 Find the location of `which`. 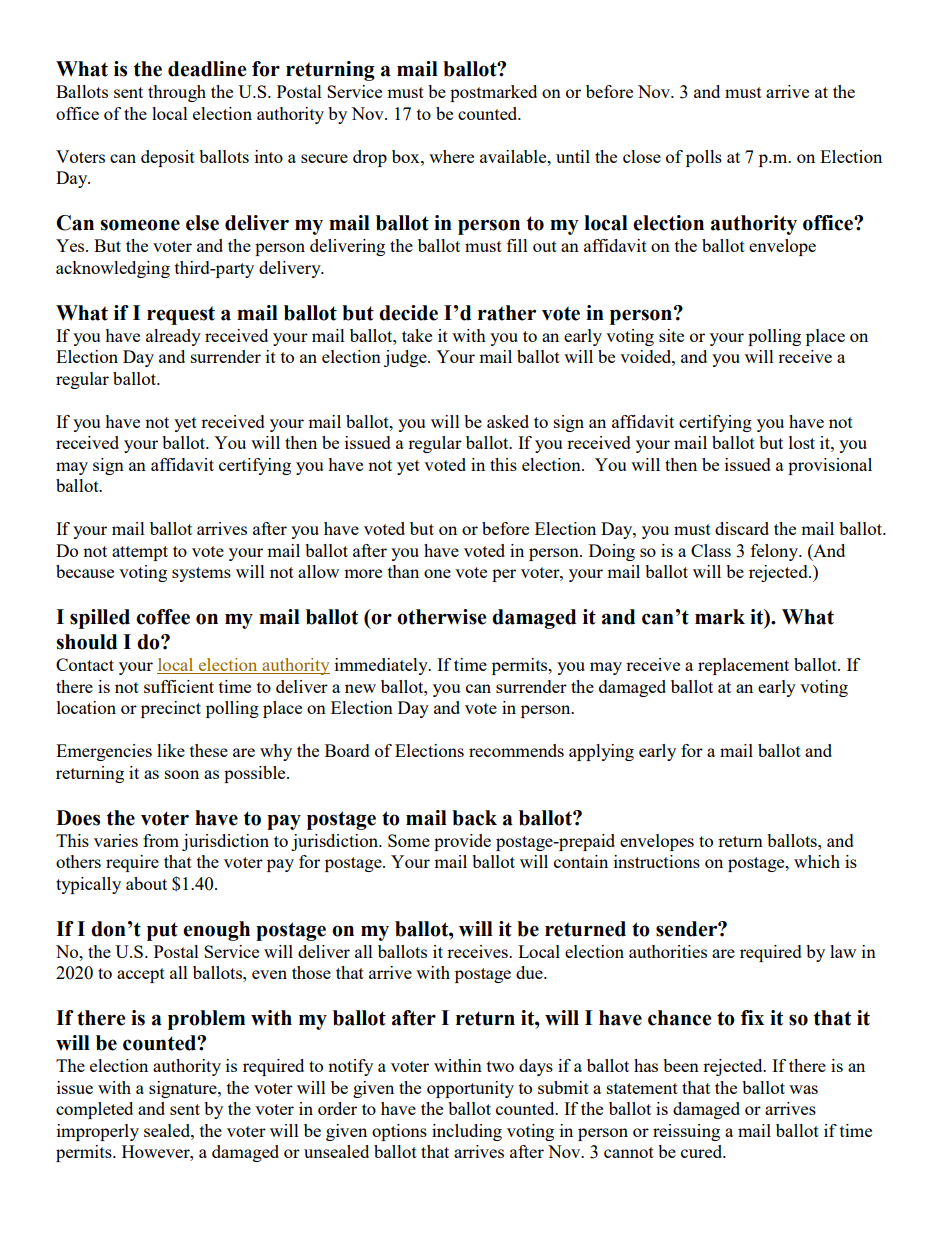

which is located at coordinates (817, 861).
